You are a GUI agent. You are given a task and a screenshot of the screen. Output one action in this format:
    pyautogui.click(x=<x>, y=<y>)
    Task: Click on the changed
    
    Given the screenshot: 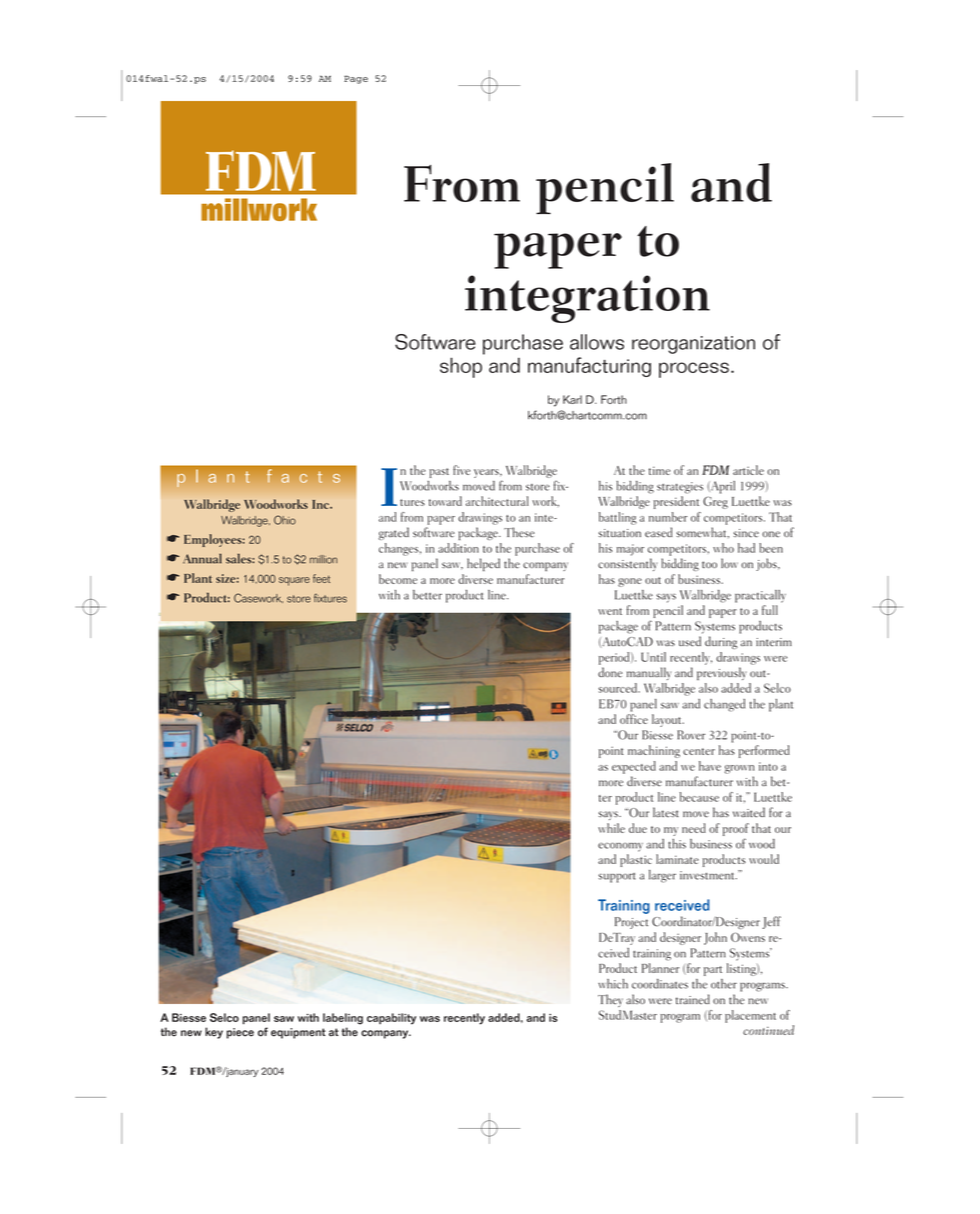 What is the action you would take?
    pyautogui.click(x=724, y=705)
